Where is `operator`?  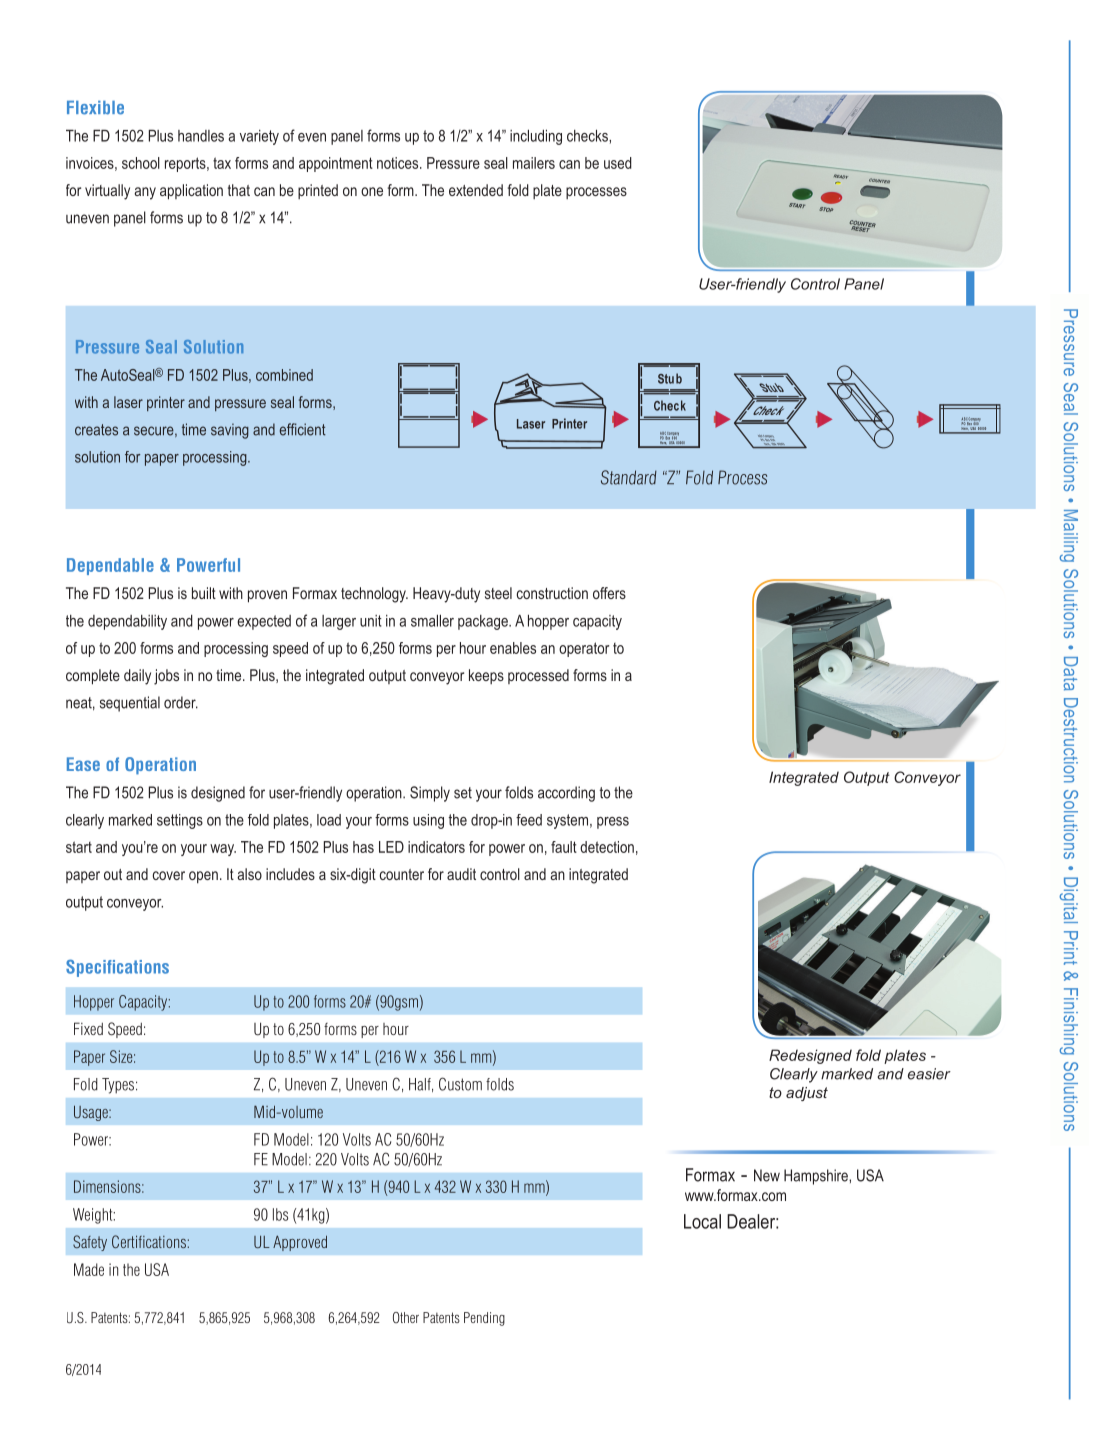
operator is located at coordinates (584, 649).
